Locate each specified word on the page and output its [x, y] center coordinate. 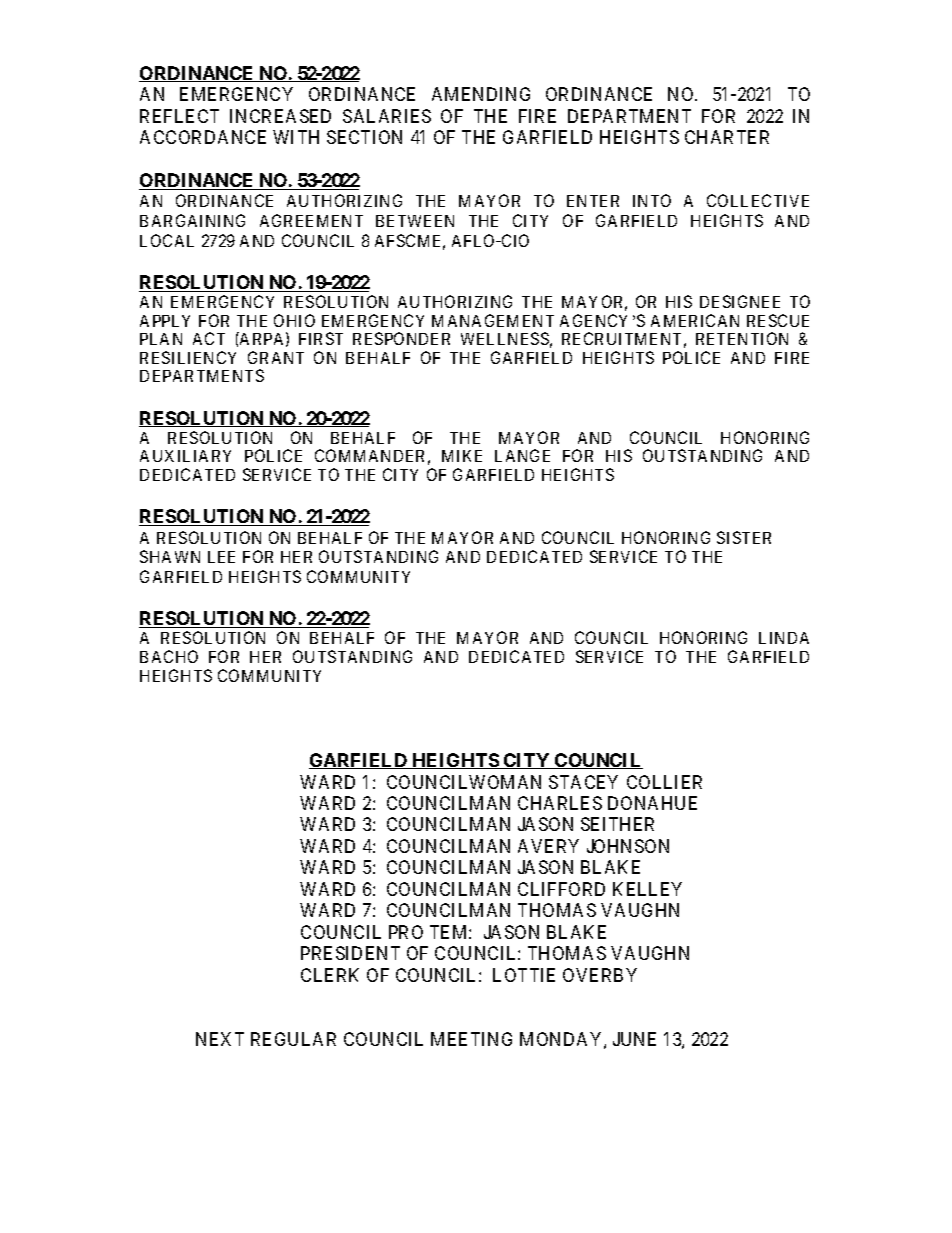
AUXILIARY [185, 456]
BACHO [169, 656]
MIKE [462, 456]
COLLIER [664, 782]
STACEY [583, 782]
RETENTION [742, 338]
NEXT [220, 1039]
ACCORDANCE [203, 137]
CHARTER [727, 137]
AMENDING [481, 94]
